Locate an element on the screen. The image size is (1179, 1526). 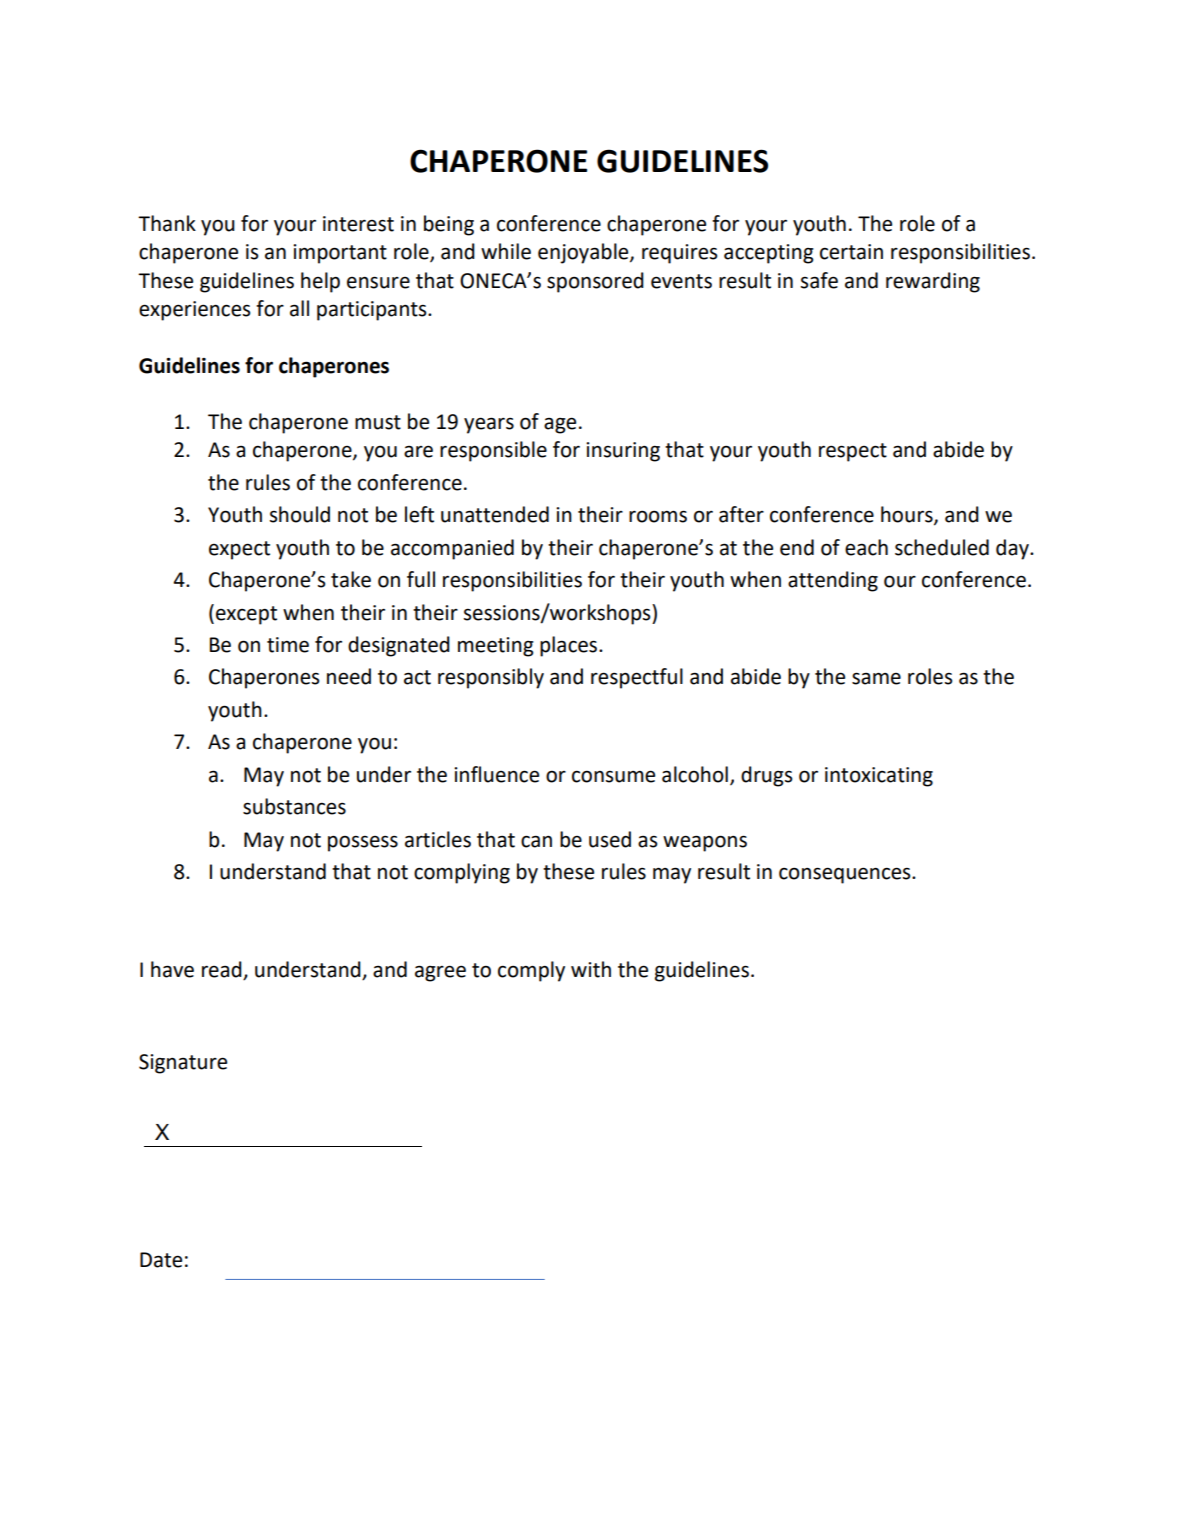
with is located at coordinates (591, 969).
